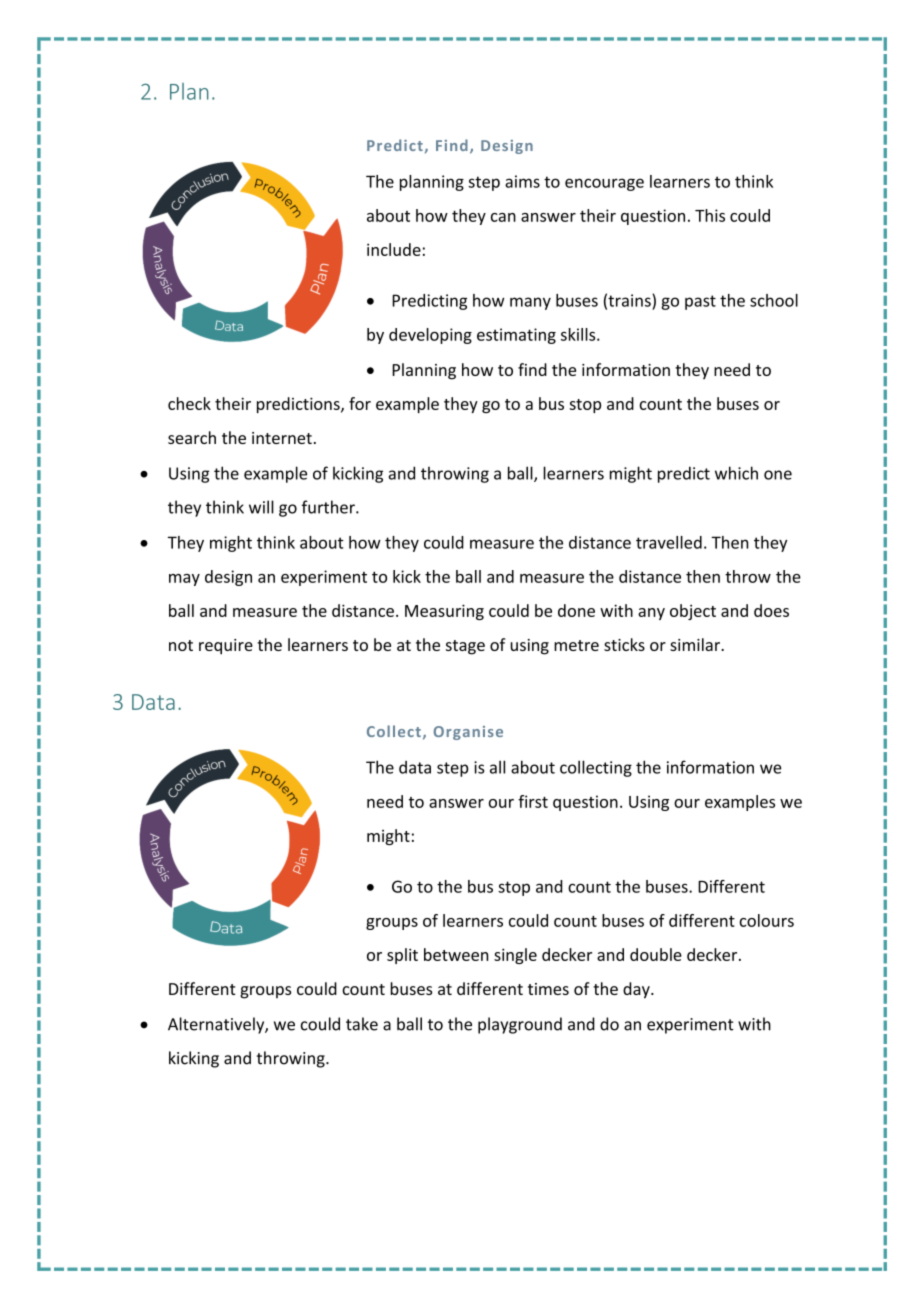 This image has height=1308, width=924. I want to click on This, so click(710, 215).
